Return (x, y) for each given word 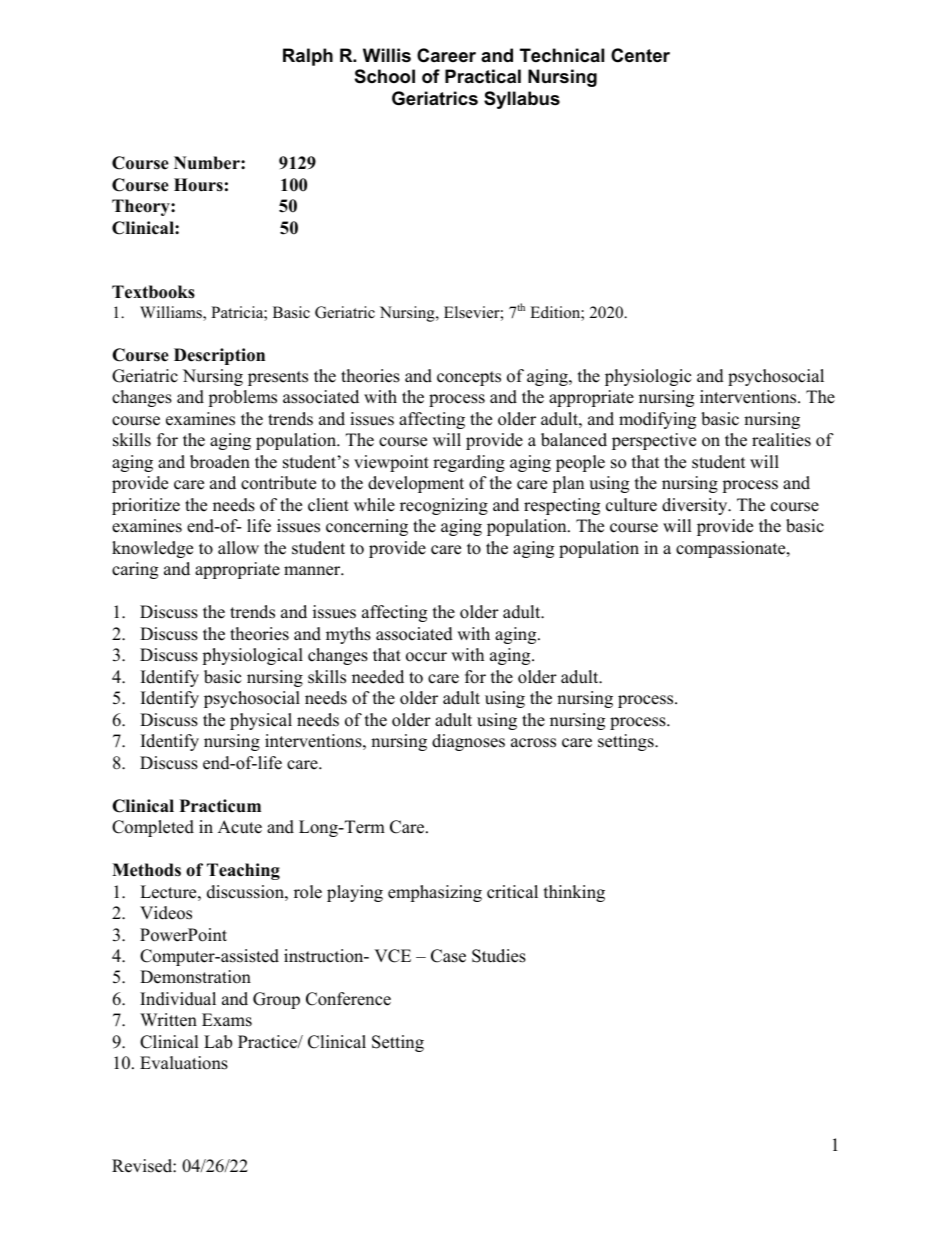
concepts (469, 378)
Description (219, 356)
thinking (574, 893)
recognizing (444, 506)
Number (208, 163)
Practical (483, 76)
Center (640, 55)
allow (238, 548)
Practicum (220, 806)
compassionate (732, 549)
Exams (227, 1020)
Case (448, 956)
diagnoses (468, 742)
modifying (657, 420)
